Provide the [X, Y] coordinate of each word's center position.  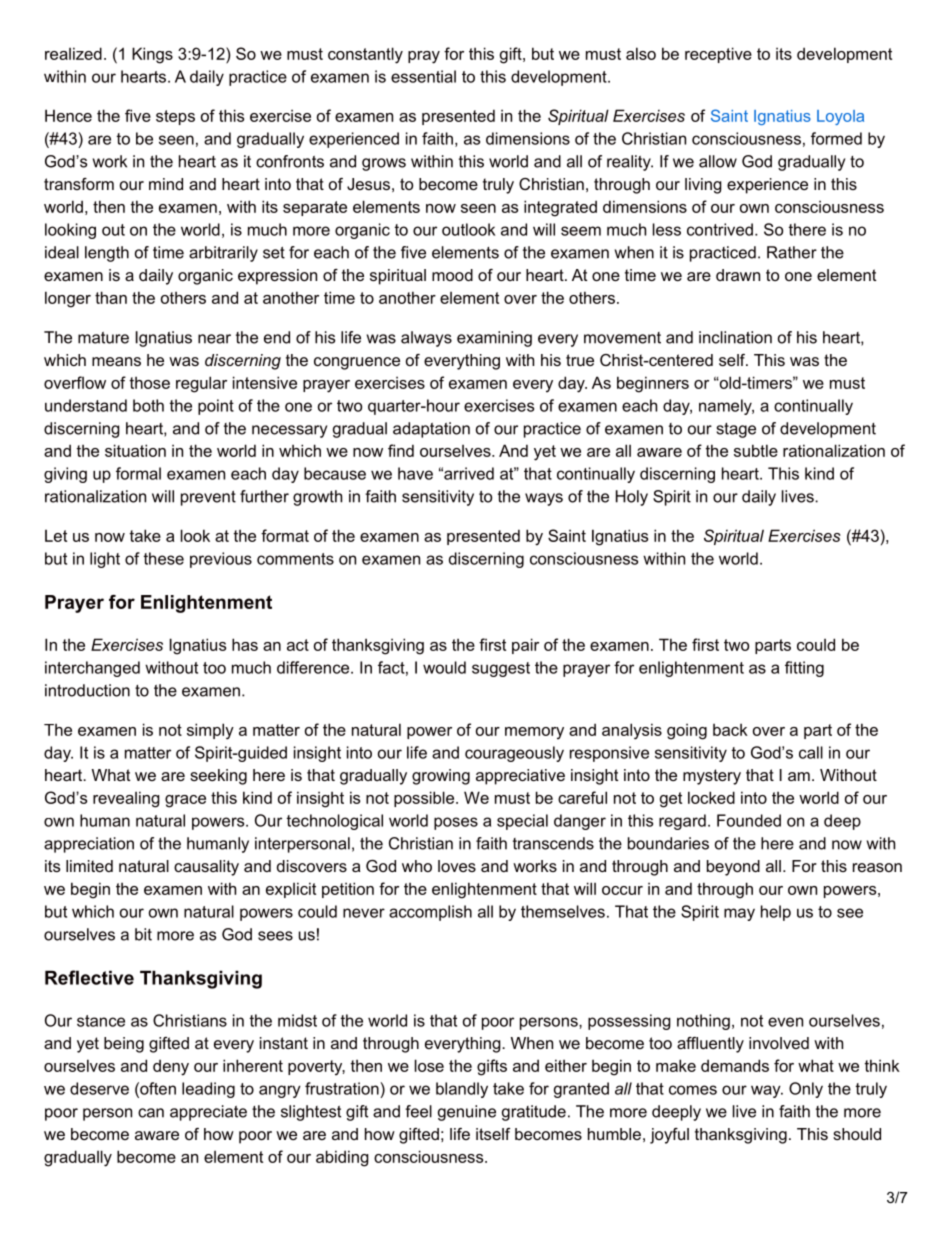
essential [423, 76]
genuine [467, 1113]
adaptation [431, 430]
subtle [756, 450]
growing [441, 777]
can [151, 1113]
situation [135, 450]
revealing [126, 799]
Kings [152, 55]
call [811, 752]
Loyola [840, 117]
